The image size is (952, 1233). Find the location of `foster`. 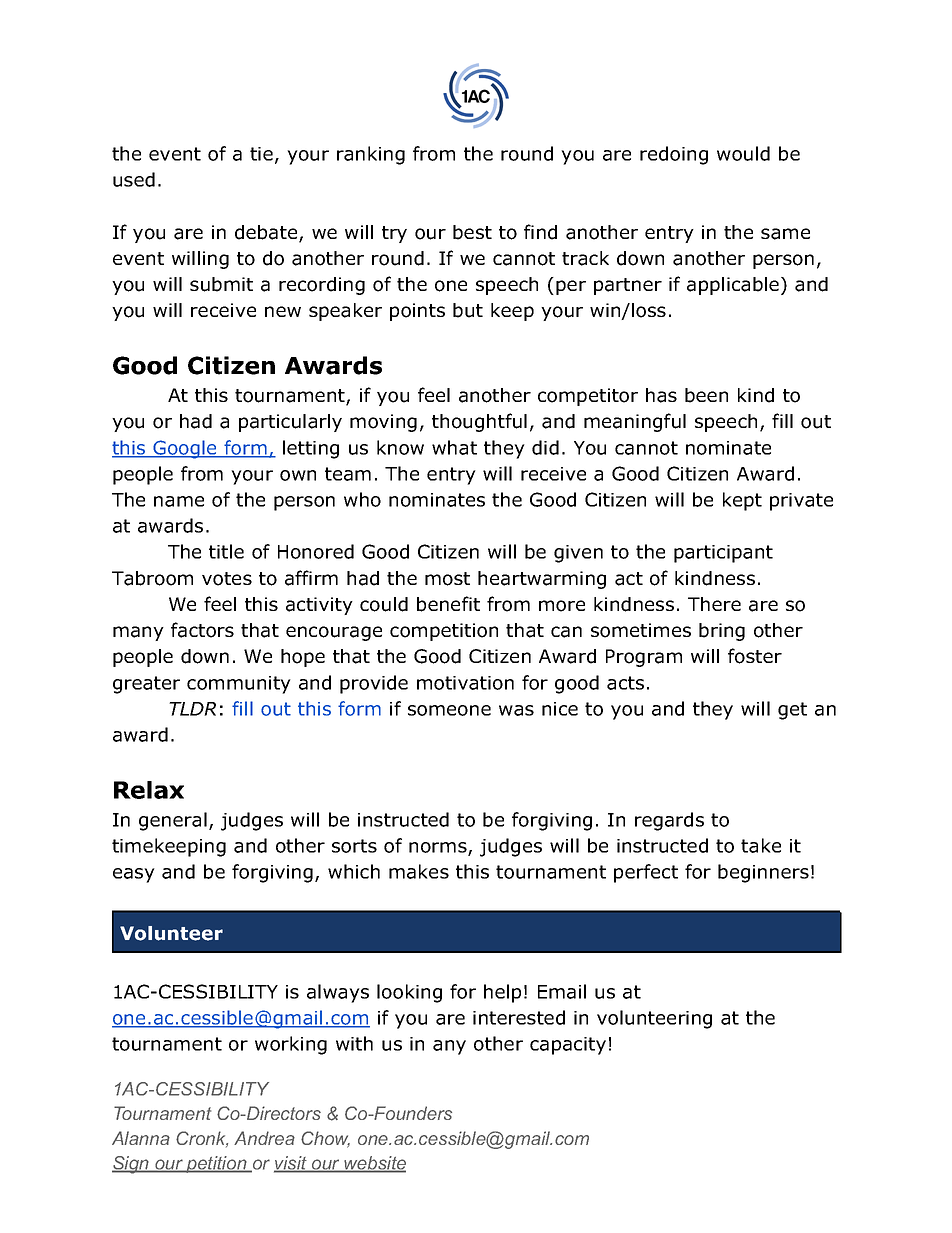

foster is located at coordinates (755, 656).
